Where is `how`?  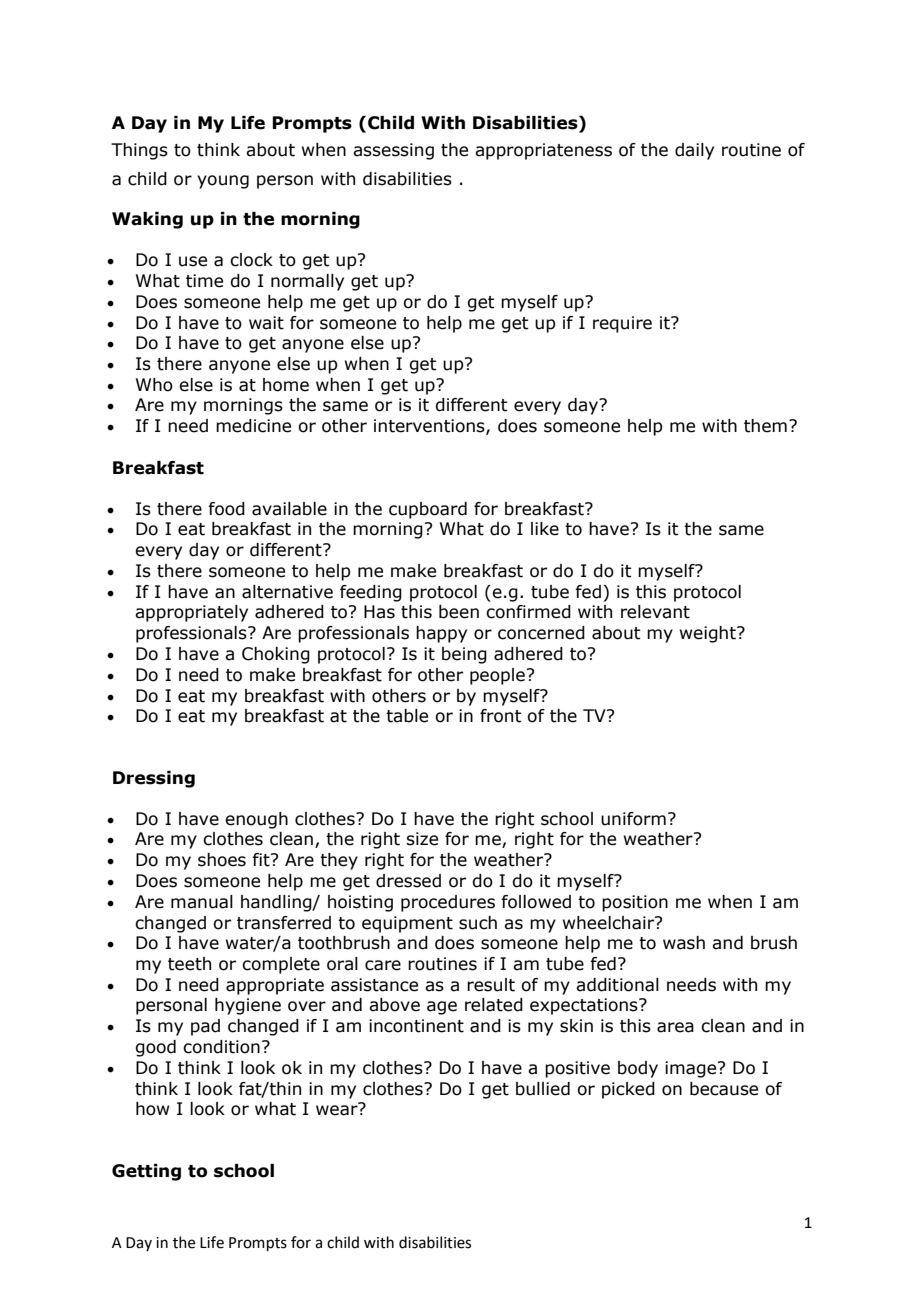 how is located at coordinates (153, 1109).
